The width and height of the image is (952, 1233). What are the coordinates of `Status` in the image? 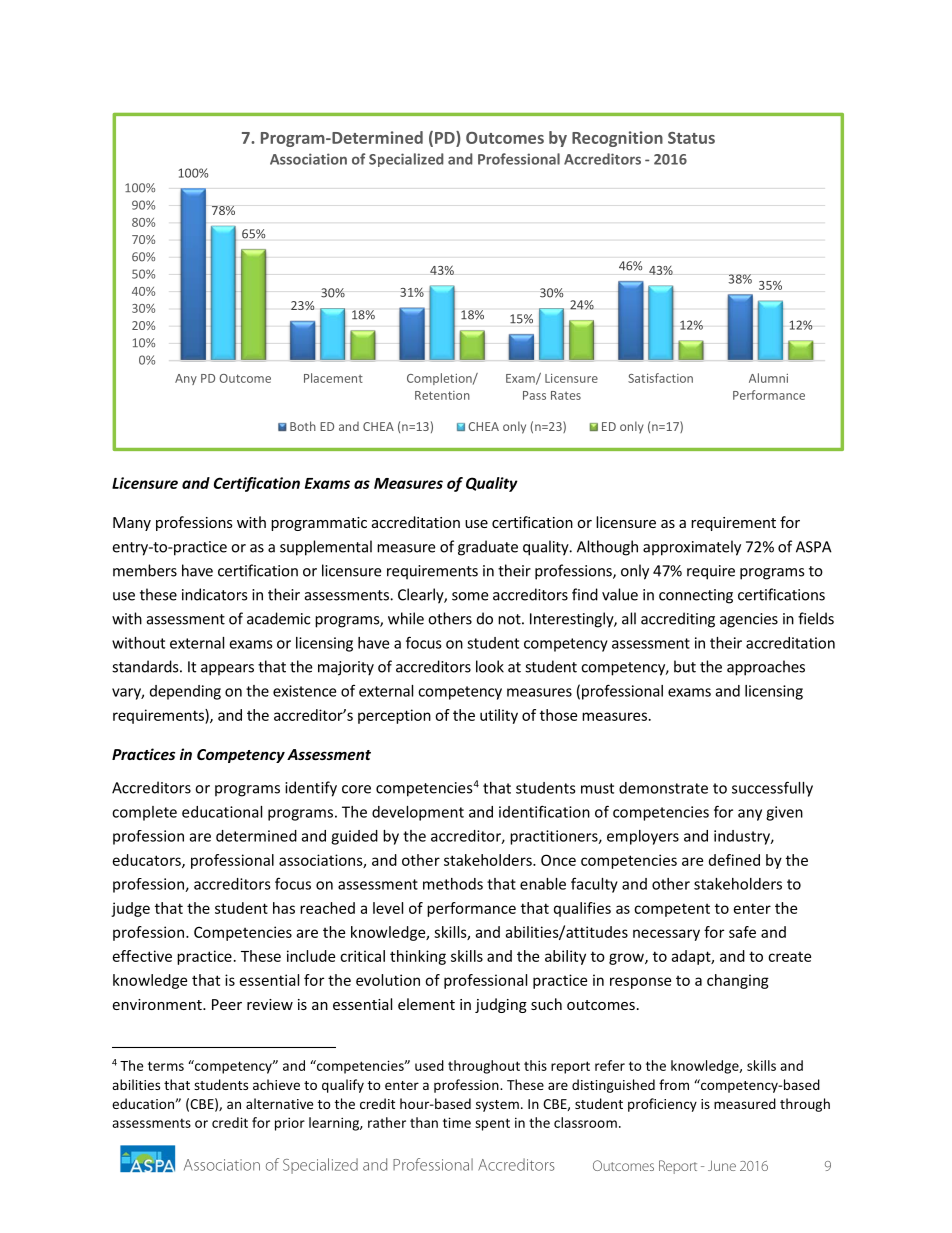 It's located at (691, 138).
